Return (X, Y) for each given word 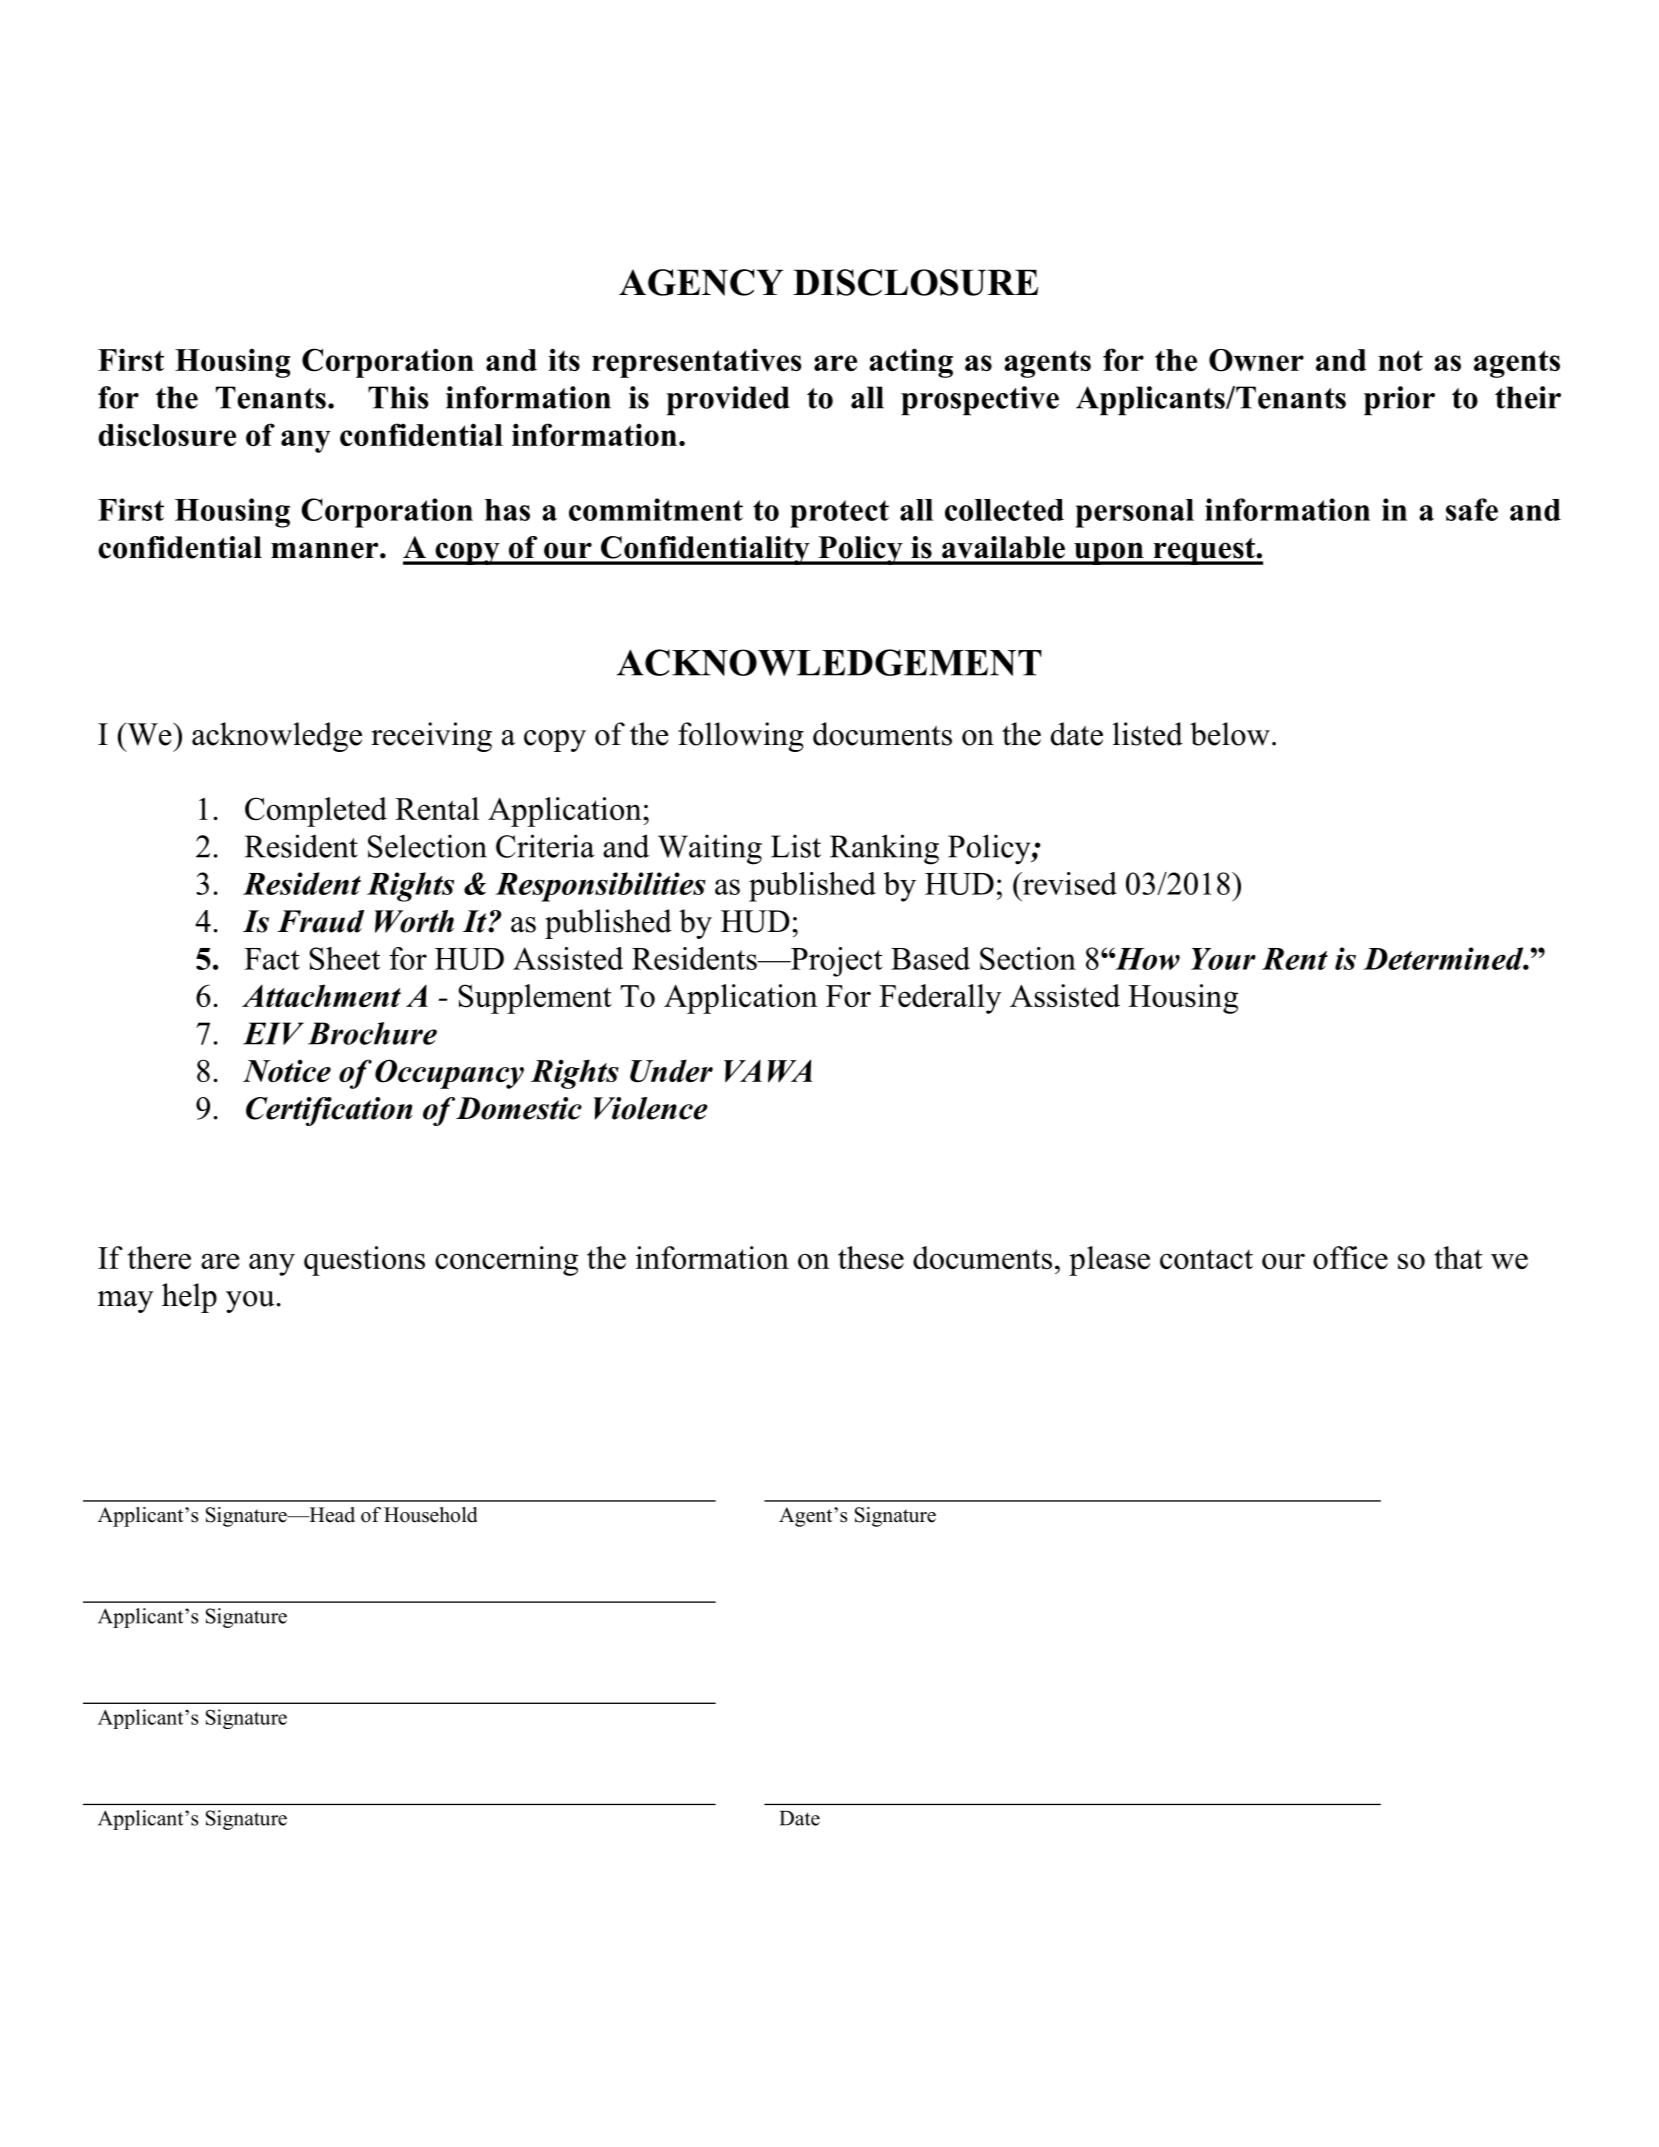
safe (1472, 509)
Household (430, 1515)
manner (326, 550)
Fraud (320, 921)
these (871, 1257)
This (398, 397)
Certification (329, 1111)
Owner (1256, 360)
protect (839, 514)
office (1350, 1257)
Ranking (884, 849)
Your (1223, 959)
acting (911, 363)
